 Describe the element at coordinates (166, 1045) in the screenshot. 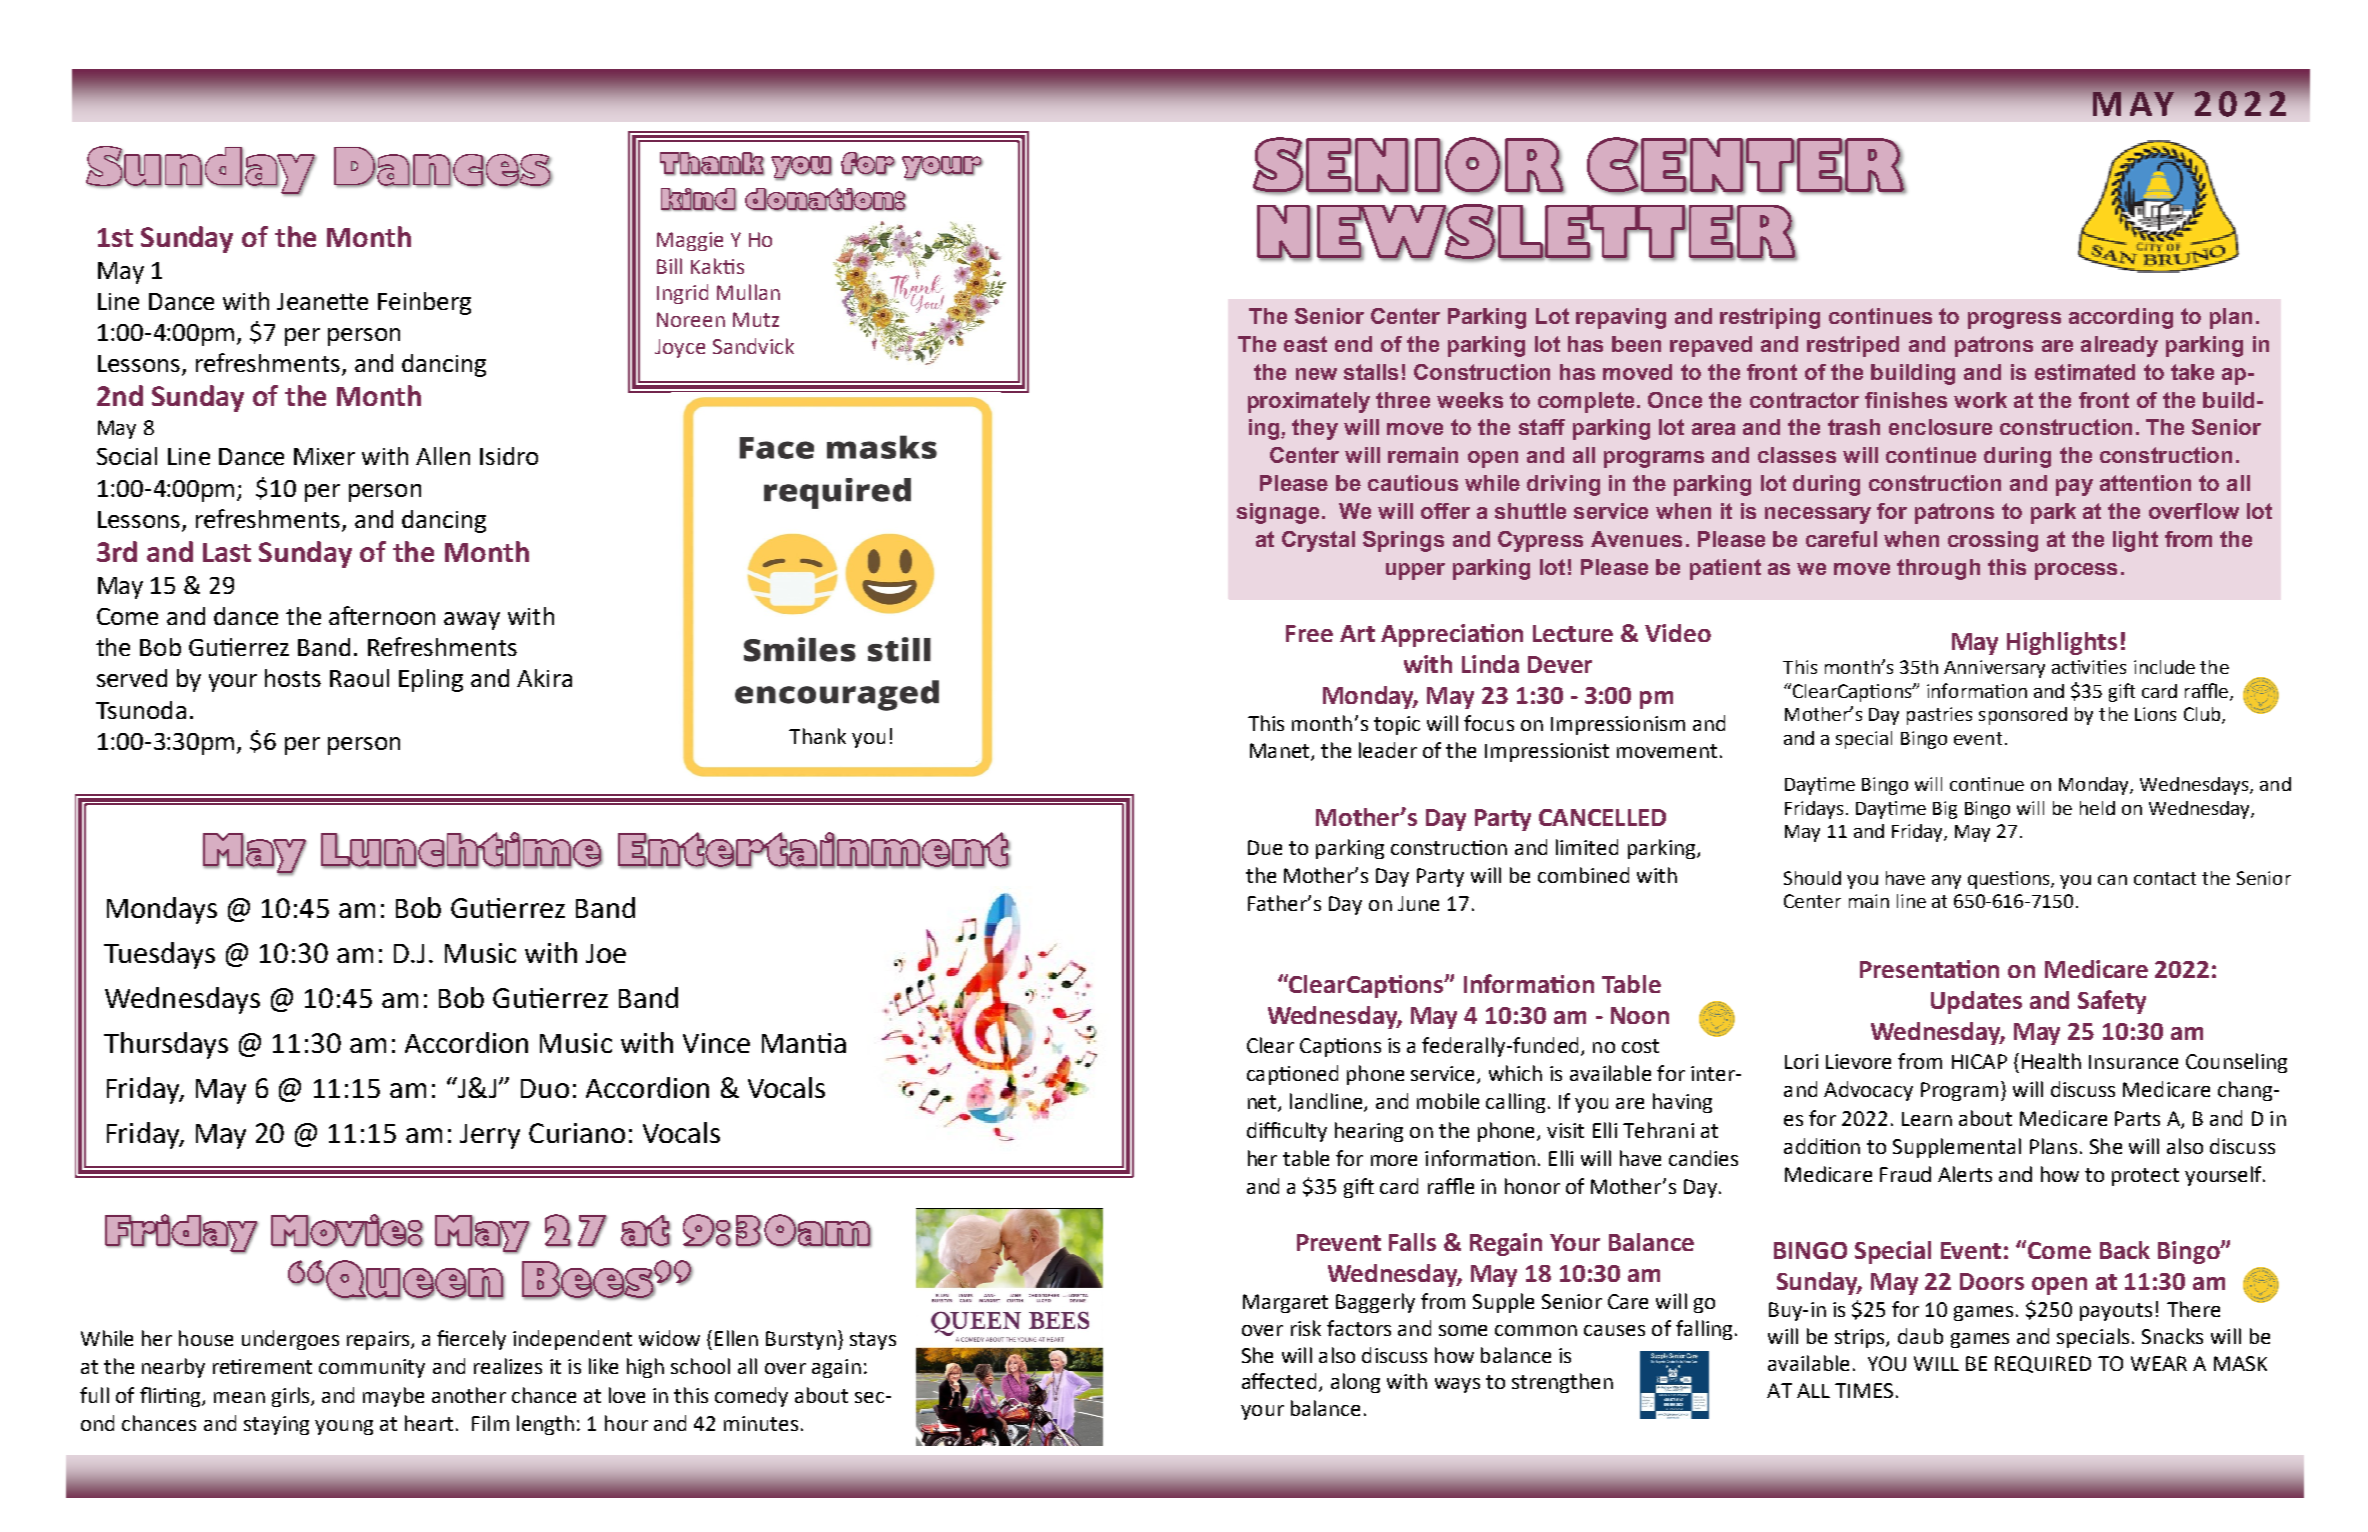

I see `Thursdays` at that location.
